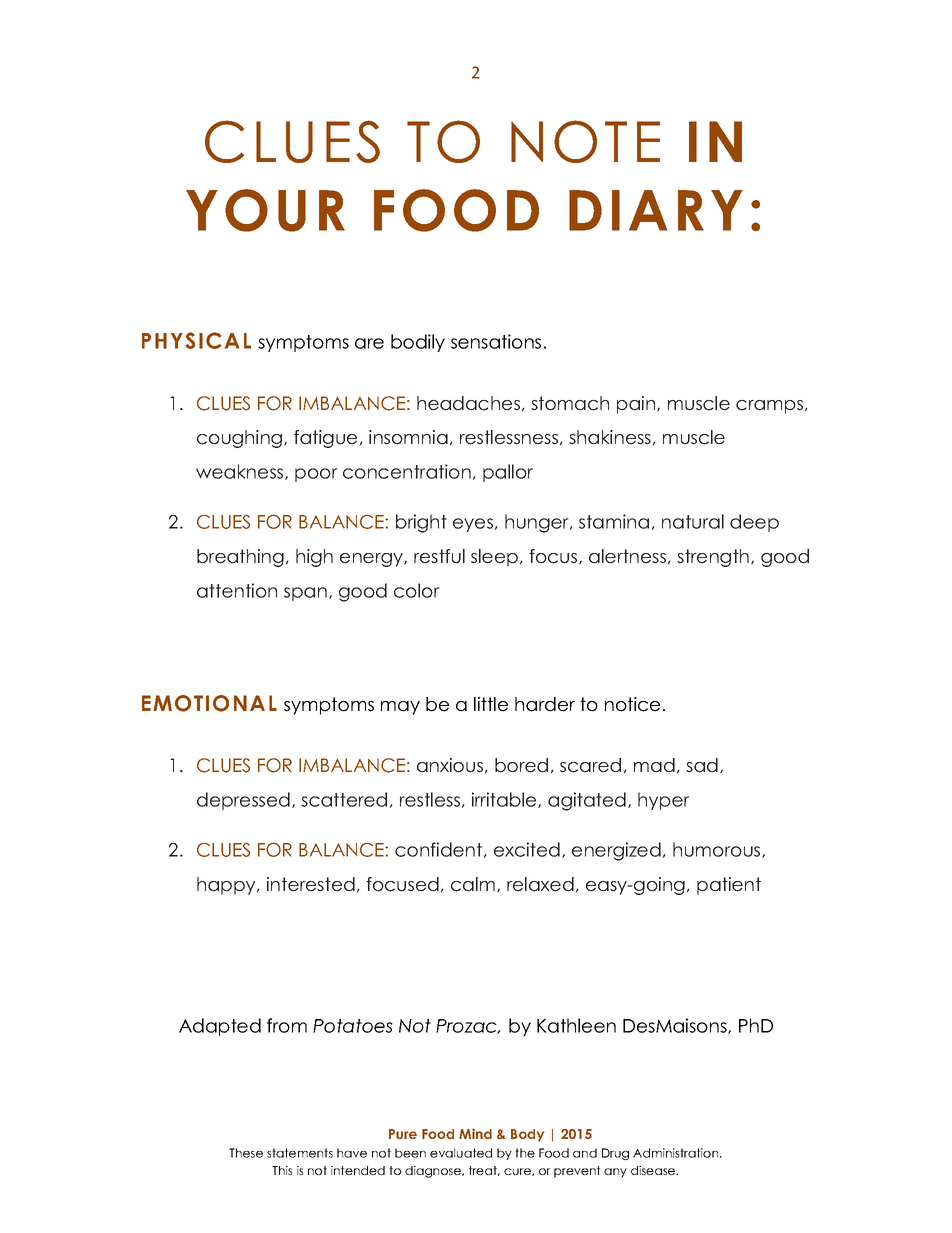 This screenshot has height=1233, width=952. Describe the element at coordinates (246, 1153) in the screenshot. I see `These` at that location.
